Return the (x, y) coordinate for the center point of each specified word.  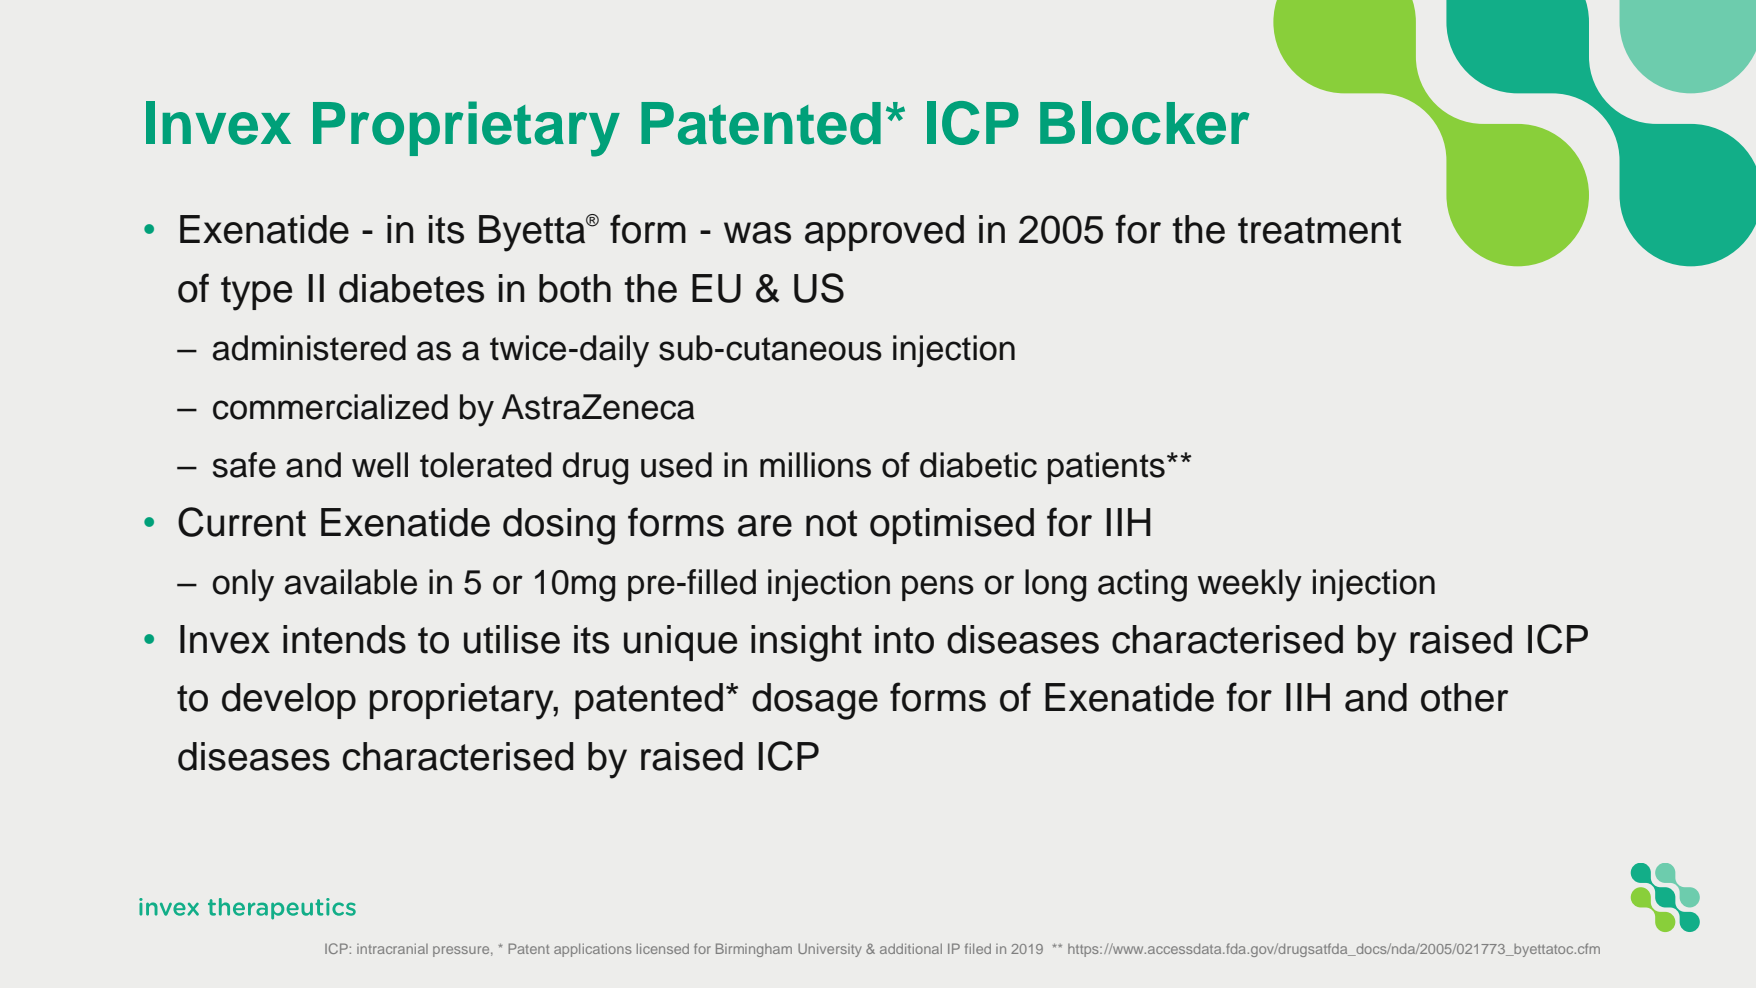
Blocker (1144, 123)
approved (884, 233)
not (831, 523)
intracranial (392, 948)
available (351, 582)
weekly (1250, 585)
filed (978, 948)
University (830, 950)
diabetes (411, 288)
